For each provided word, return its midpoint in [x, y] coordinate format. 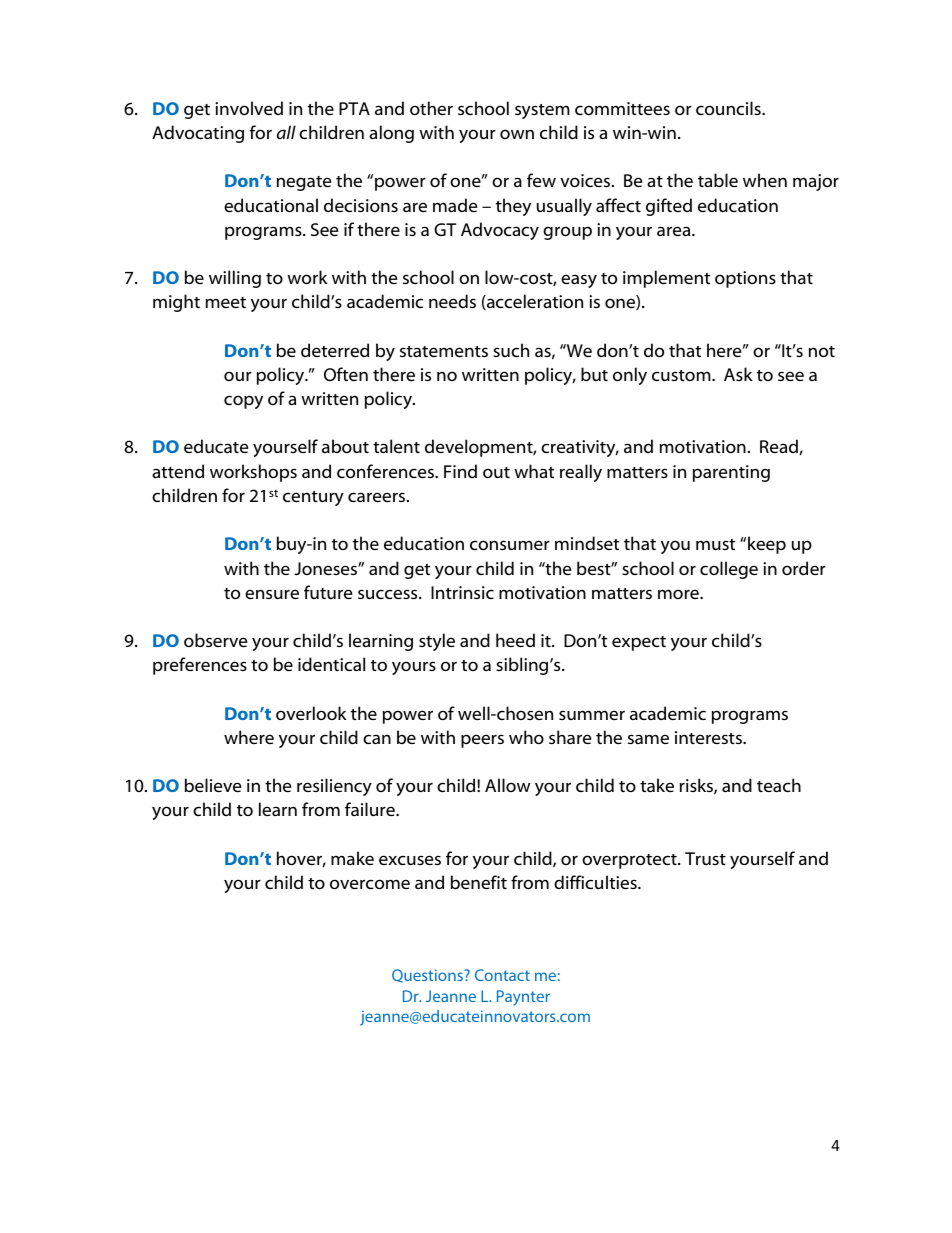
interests [709, 737]
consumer [510, 545]
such [511, 350]
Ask [738, 374]
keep [767, 545]
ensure [272, 594]
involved [249, 108]
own [517, 134]
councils [729, 108]
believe [213, 785]
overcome [370, 884]
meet [226, 302]
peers [482, 741]
